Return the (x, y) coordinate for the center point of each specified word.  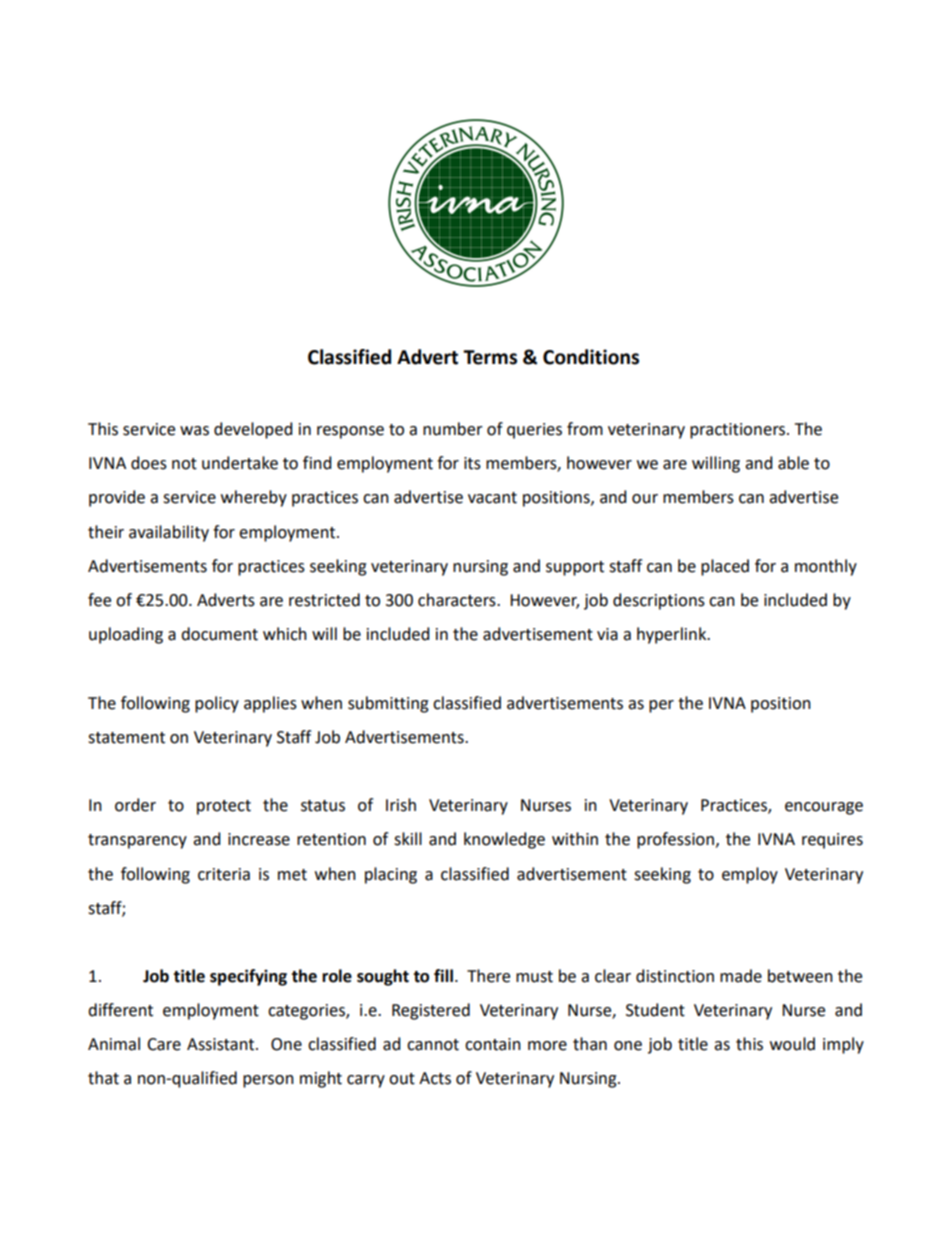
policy (217, 704)
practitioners (739, 431)
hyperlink (673, 635)
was (194, 431)
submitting (388, 704)
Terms (490, 357)
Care (164, 1044)
